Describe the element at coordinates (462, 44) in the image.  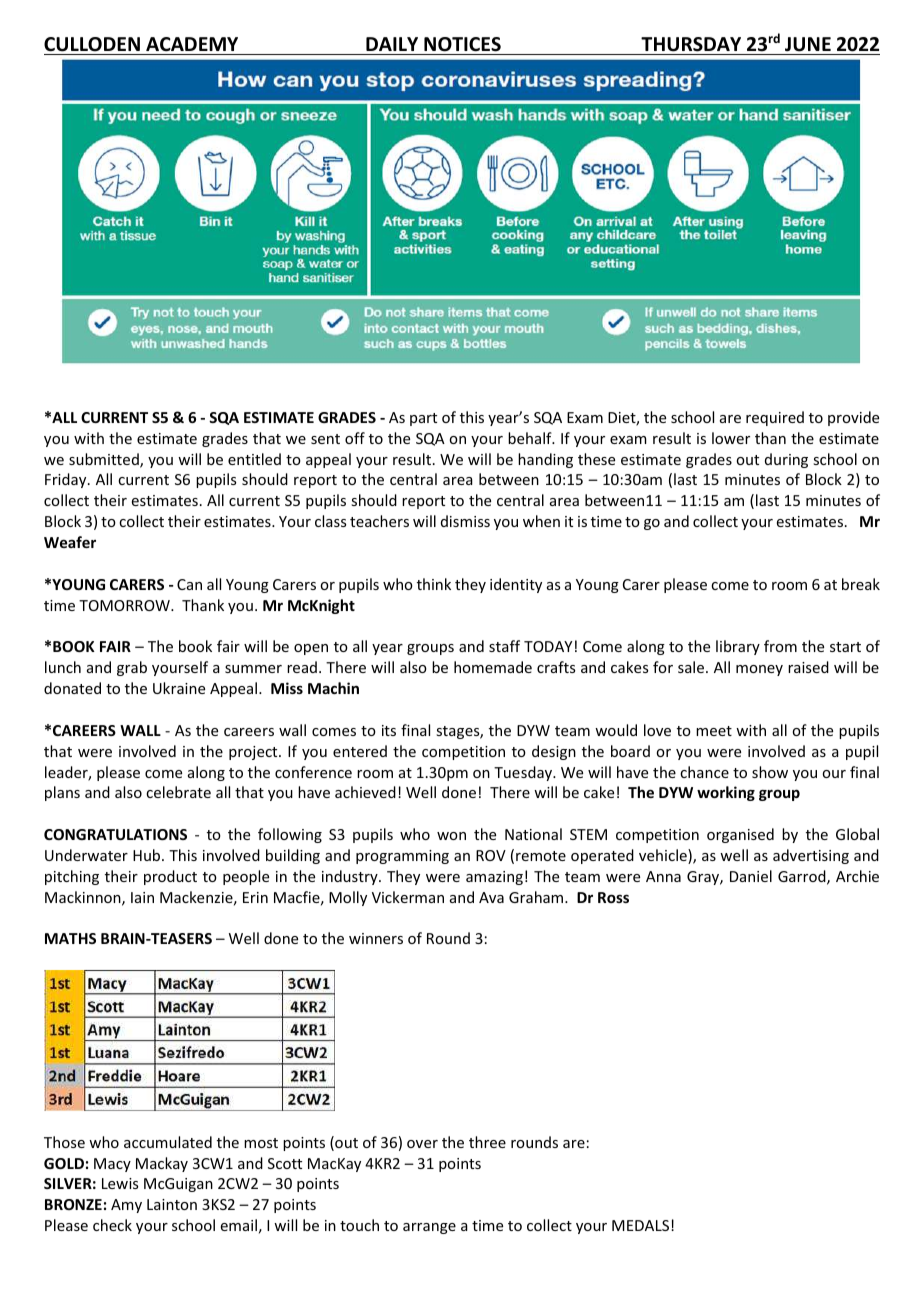
I see `NOTICES` at that location.
